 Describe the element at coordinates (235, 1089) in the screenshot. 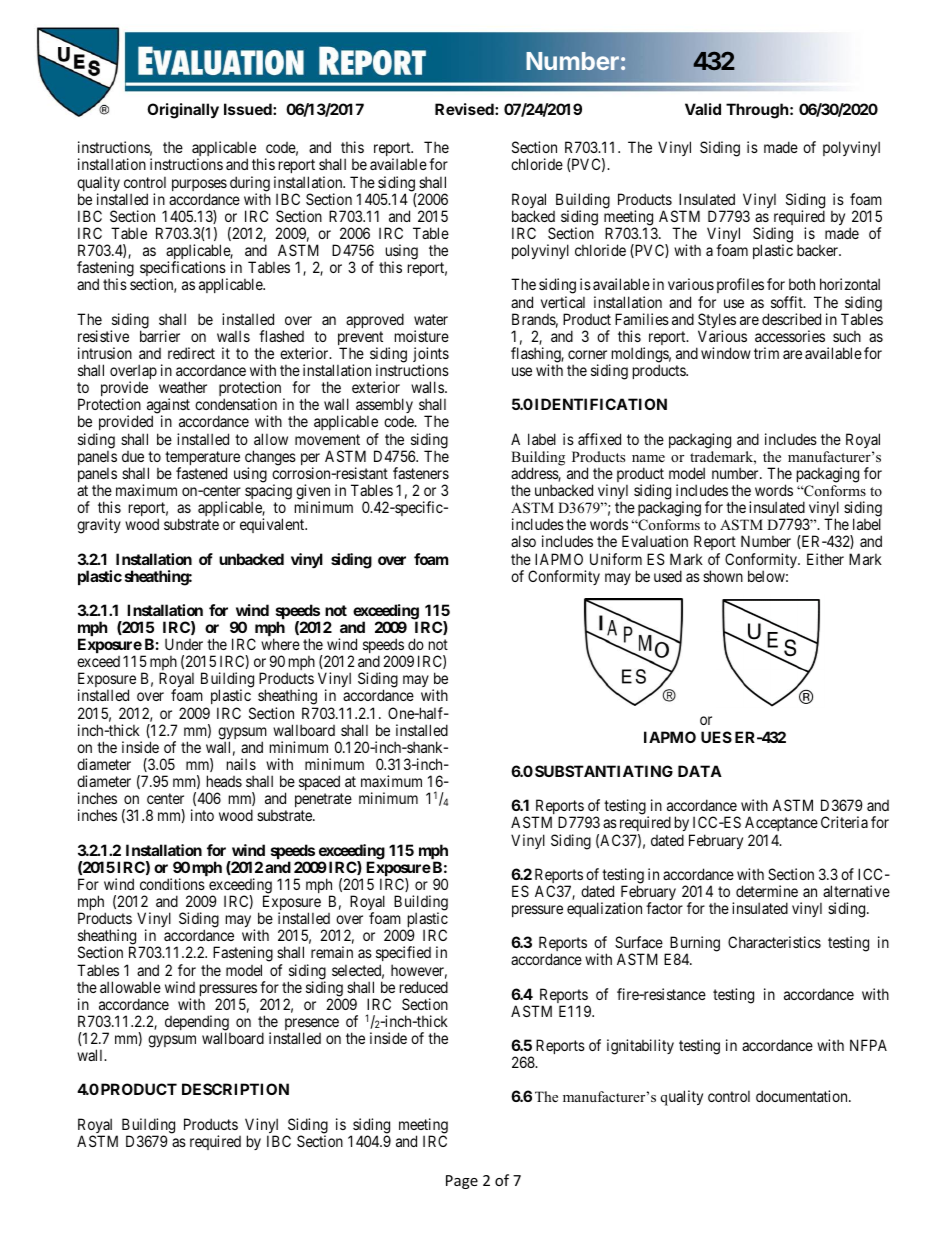

I see `DESCRIPTION` at that location.
